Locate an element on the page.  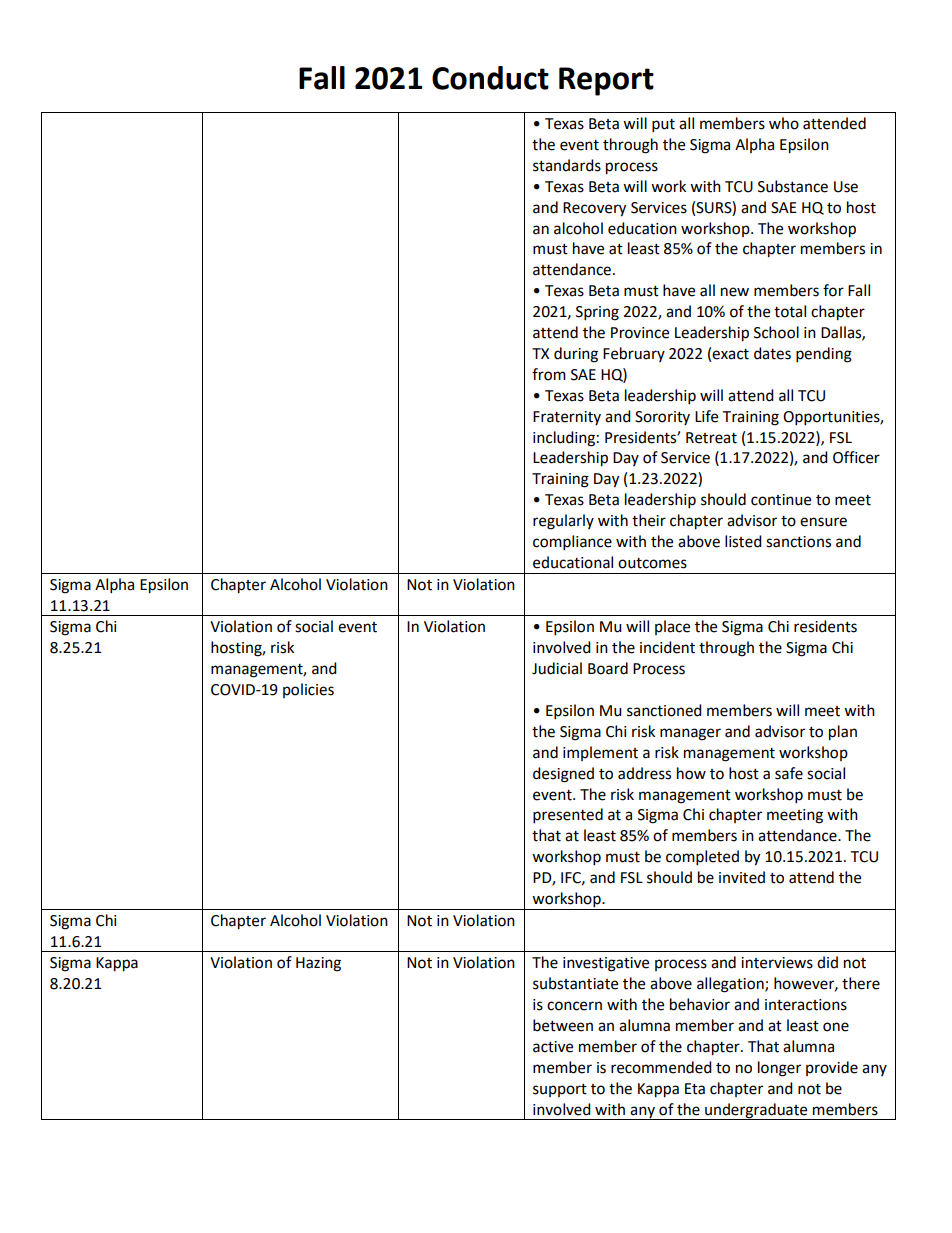
who is located at coordinates (784, 123).
